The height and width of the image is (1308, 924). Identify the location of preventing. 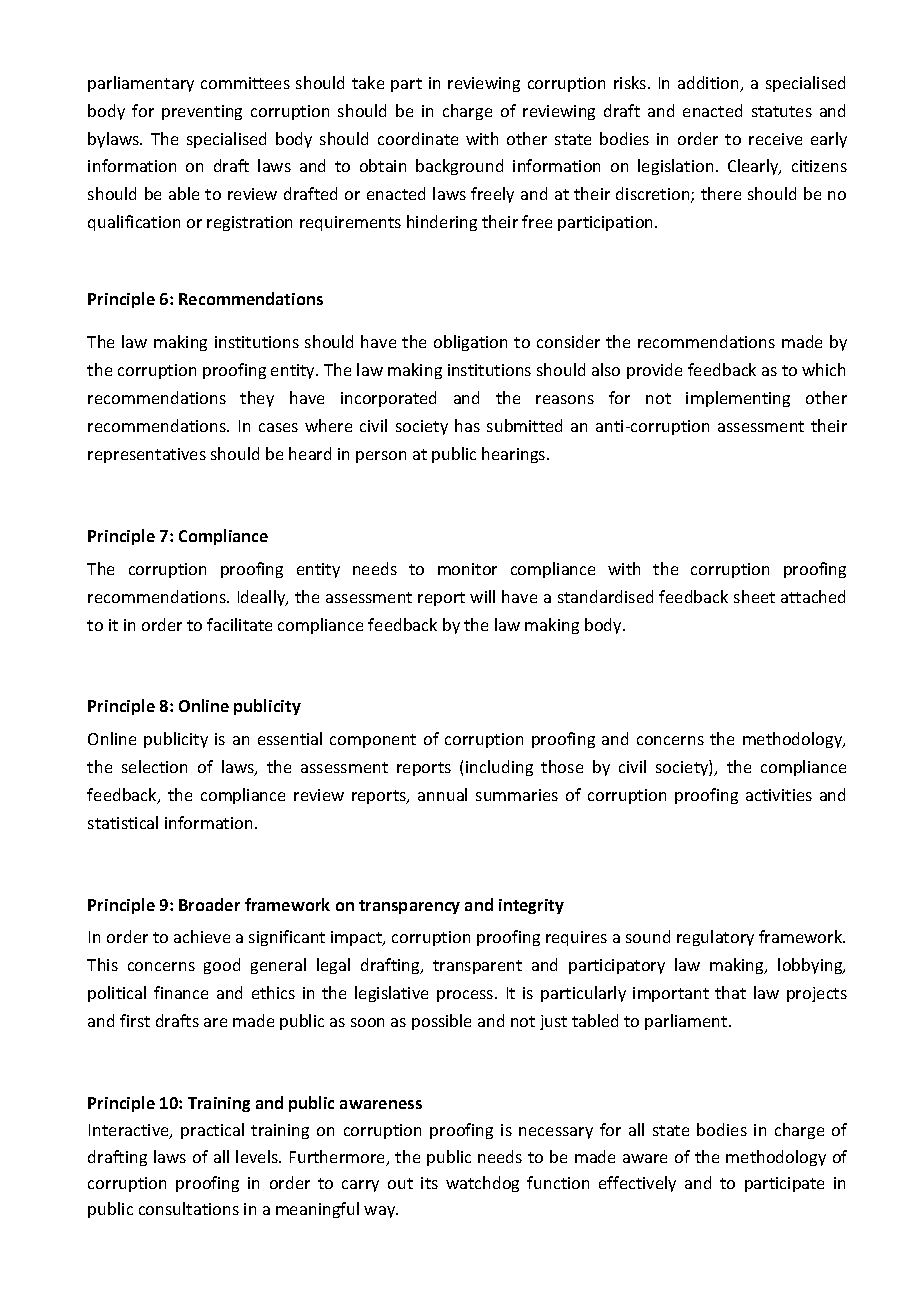
(202, 112).
